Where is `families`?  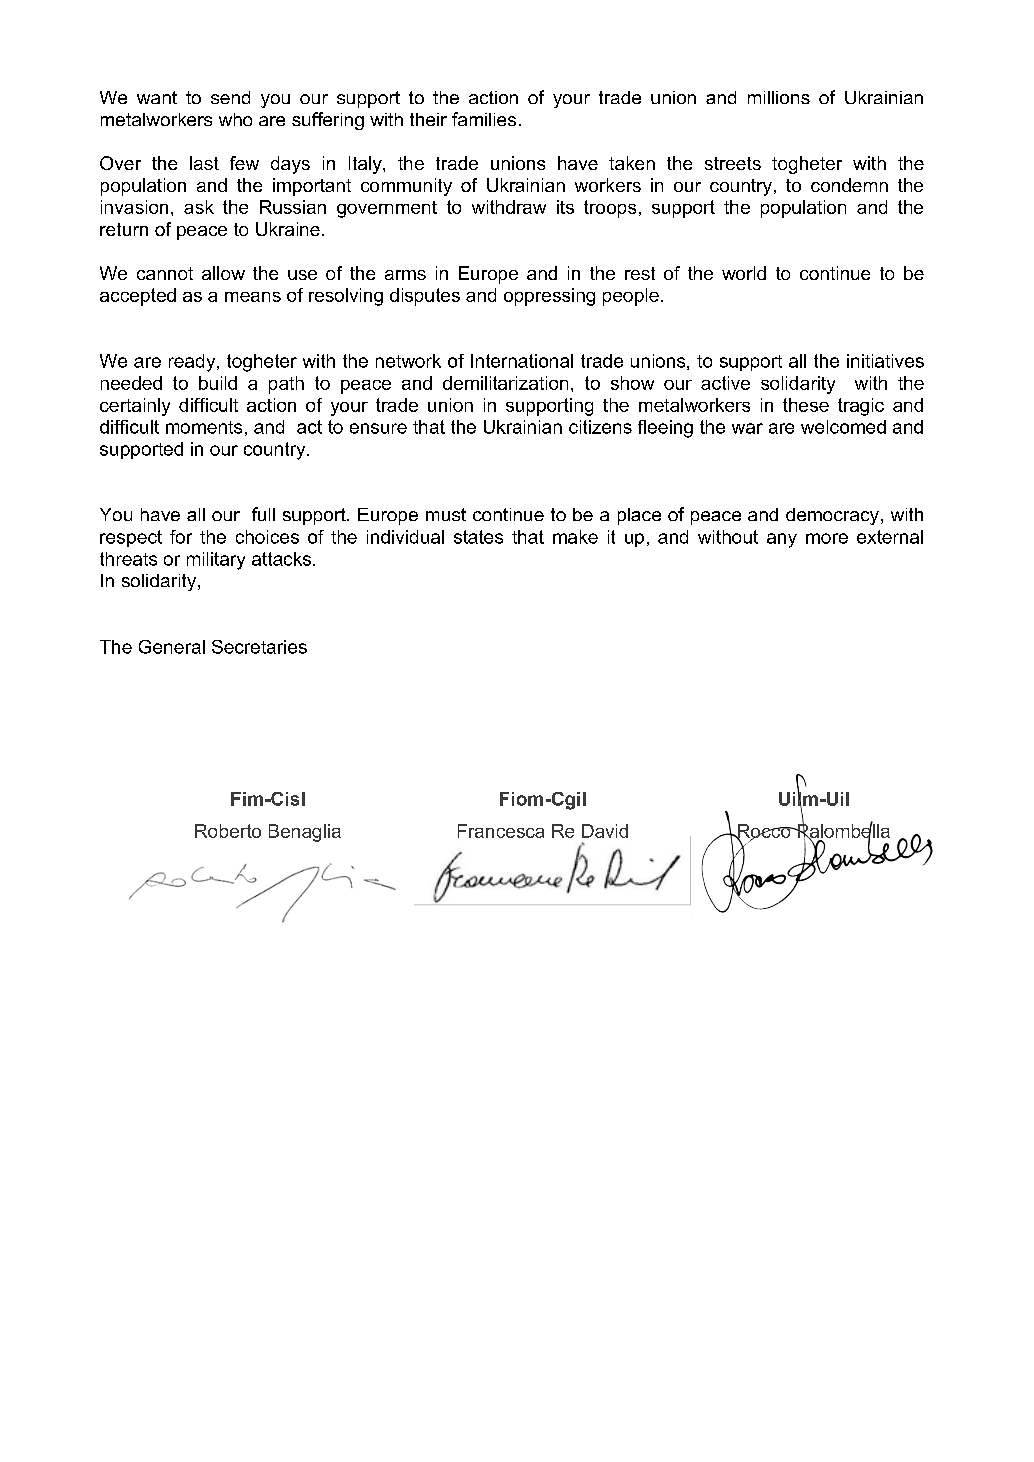 families is located at coordinates (484, 119).
